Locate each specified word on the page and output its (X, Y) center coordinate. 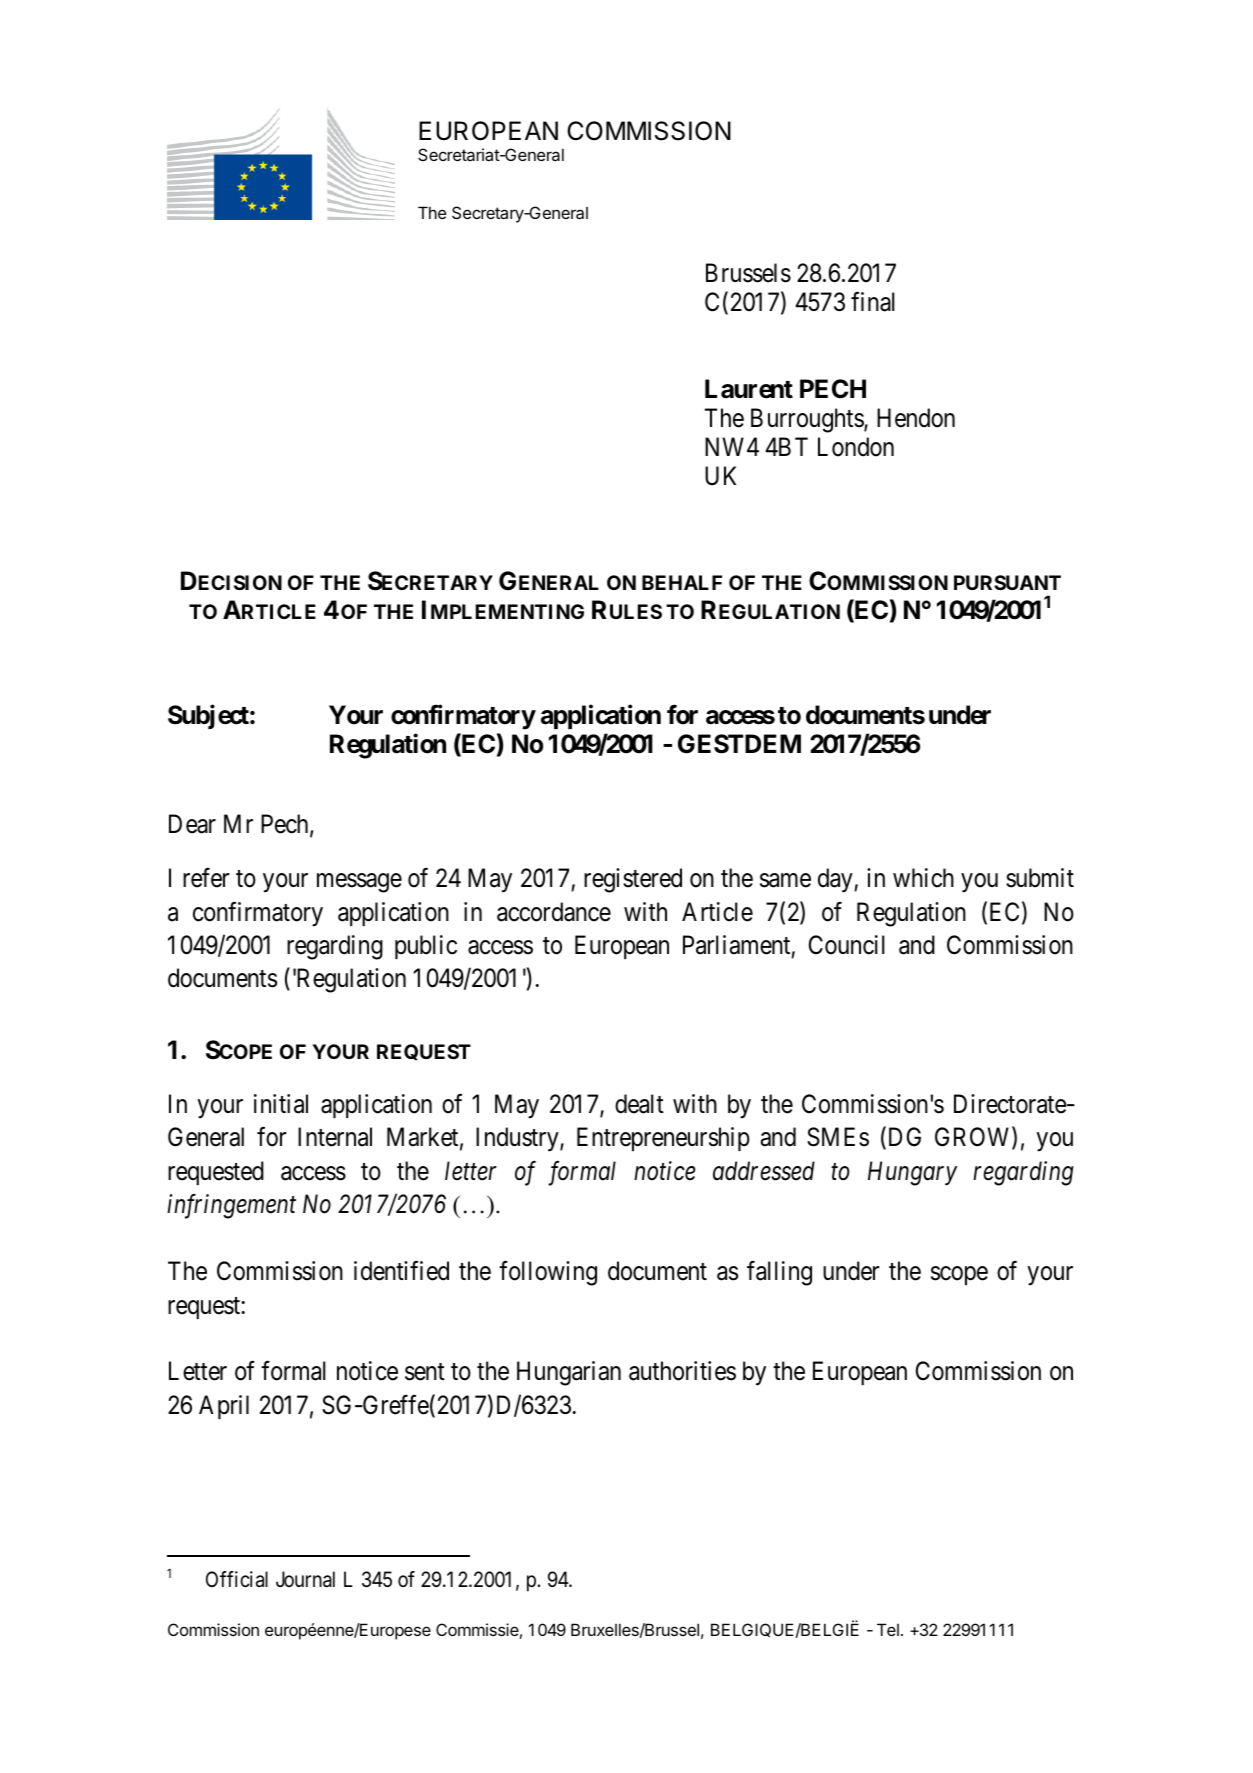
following (548, 1273)
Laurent (749, 389)
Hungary (912, 1174)
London (856, 447)
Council (847, 945)
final (873, 302)
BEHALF (682, 582)
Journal (305, 1579)
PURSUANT (1007, 582)
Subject (209, 717)
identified (401, 1271)
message (359, 883)
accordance (554, 912)
